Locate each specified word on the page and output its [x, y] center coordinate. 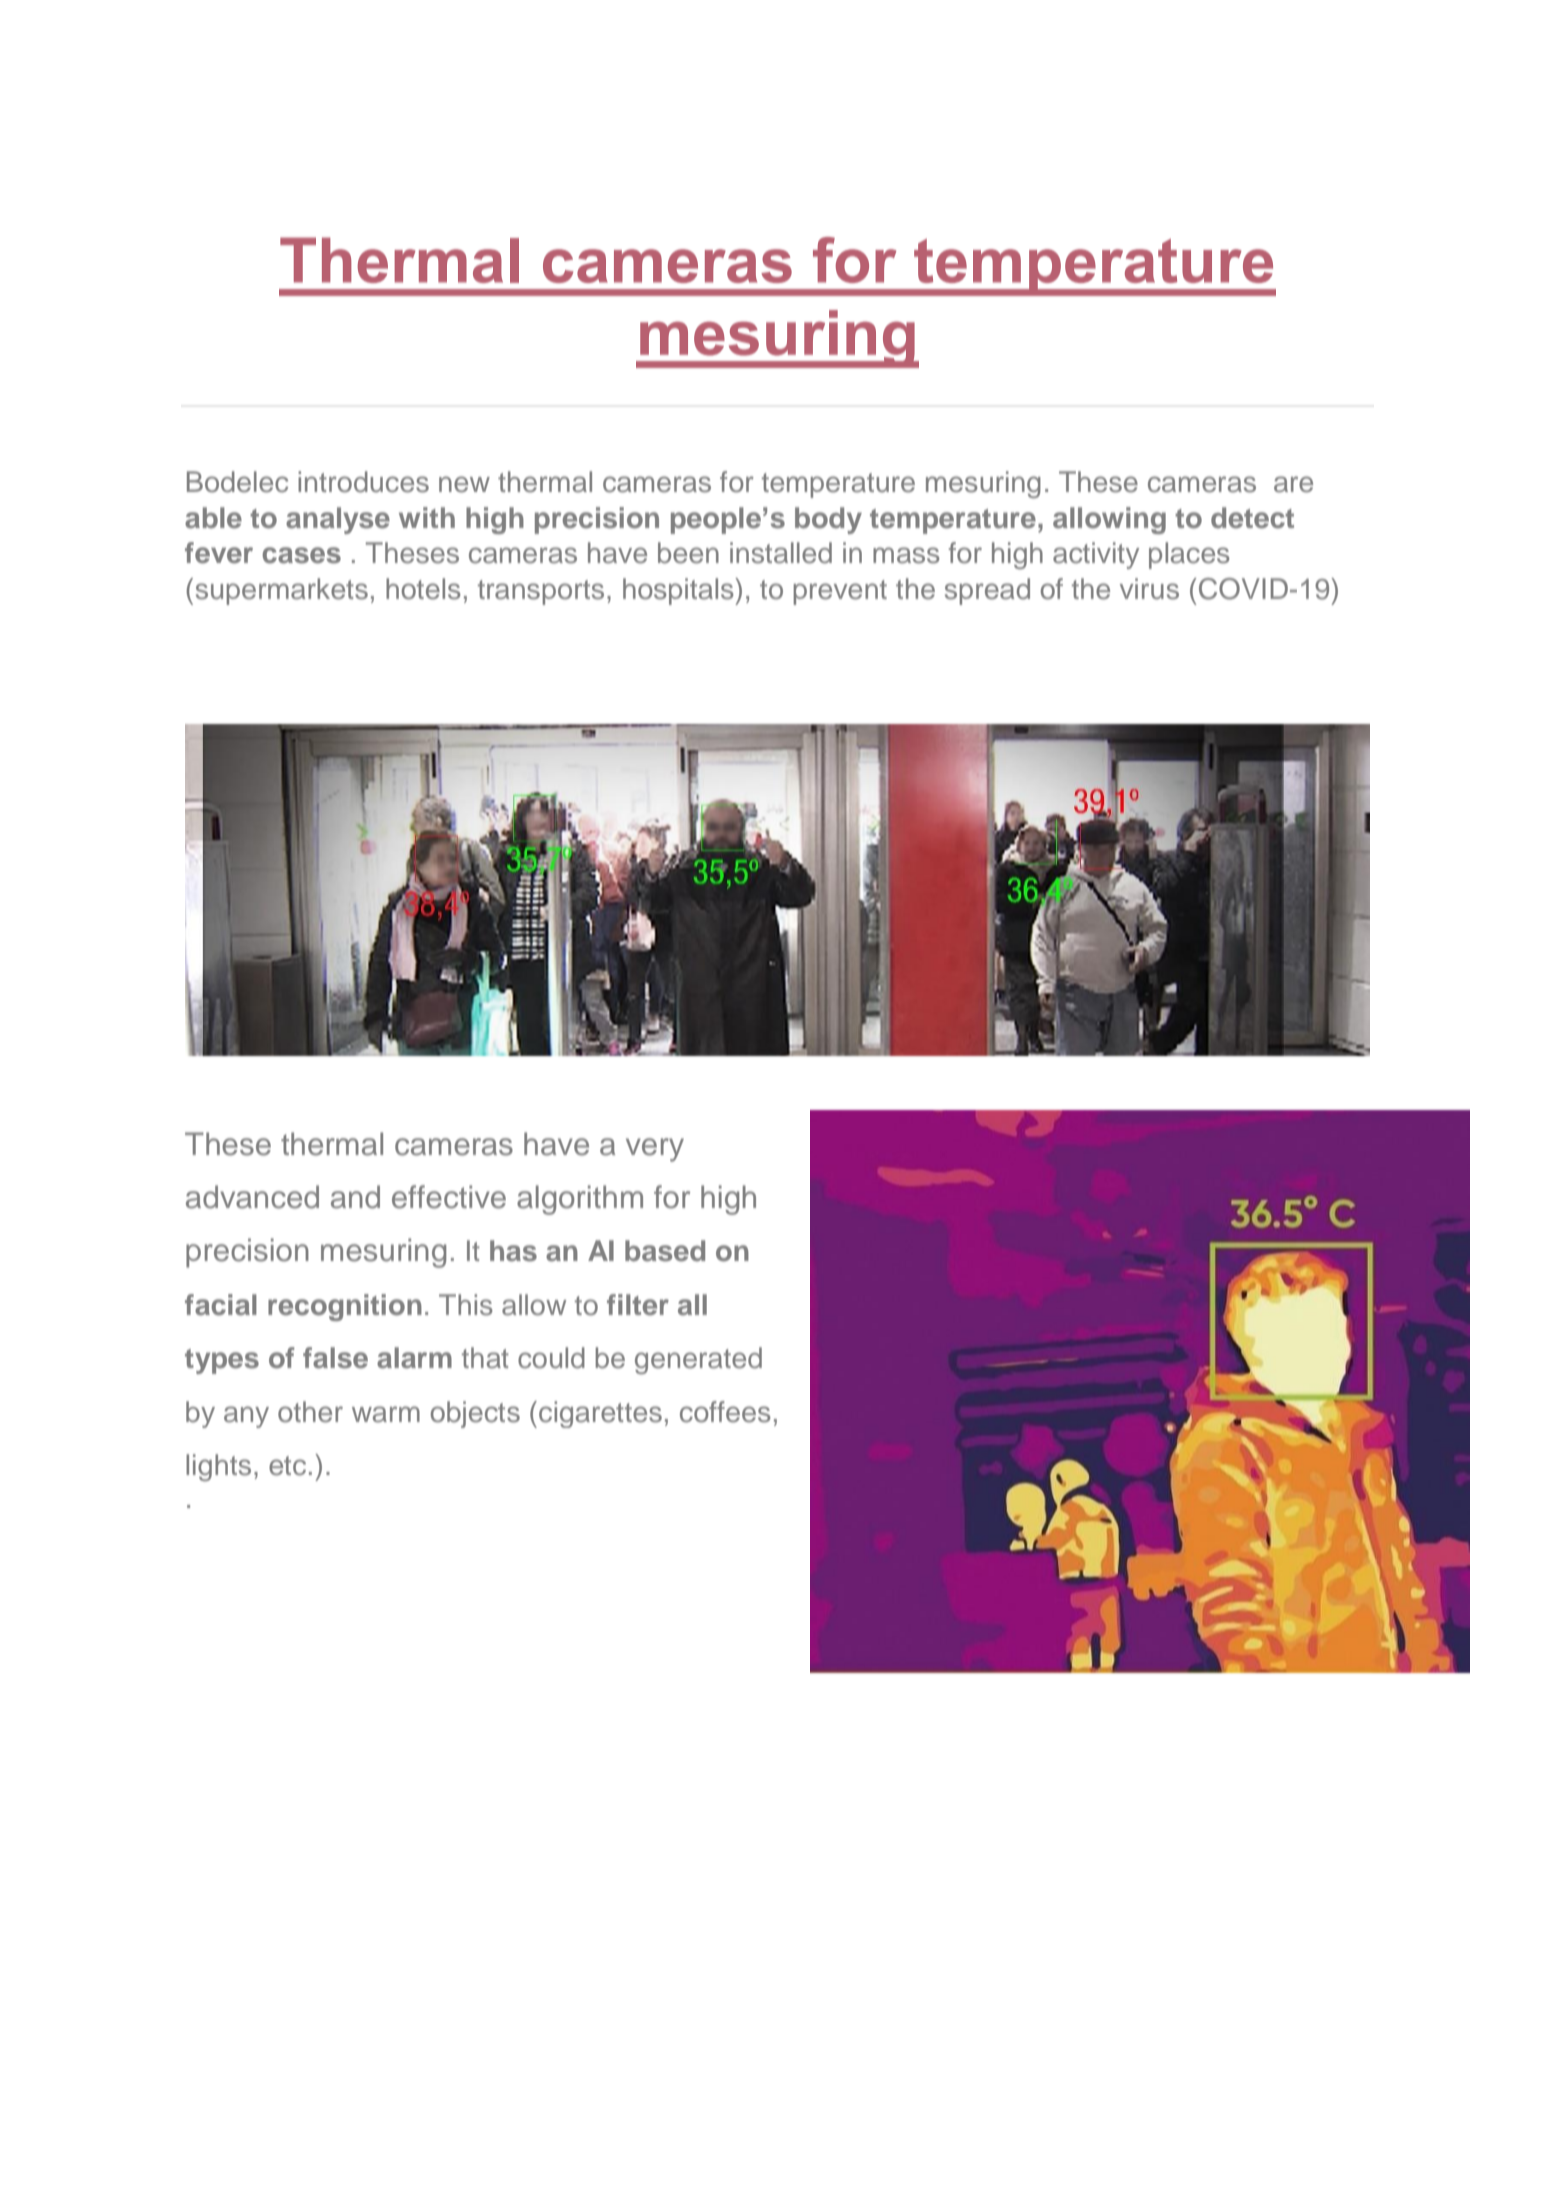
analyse [338, 520]
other [310, 1412]
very [655, 1150]
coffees [725, 1412]
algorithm [580, 1200]
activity [1096, 555]
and [355, 1197]
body [828, 520]
